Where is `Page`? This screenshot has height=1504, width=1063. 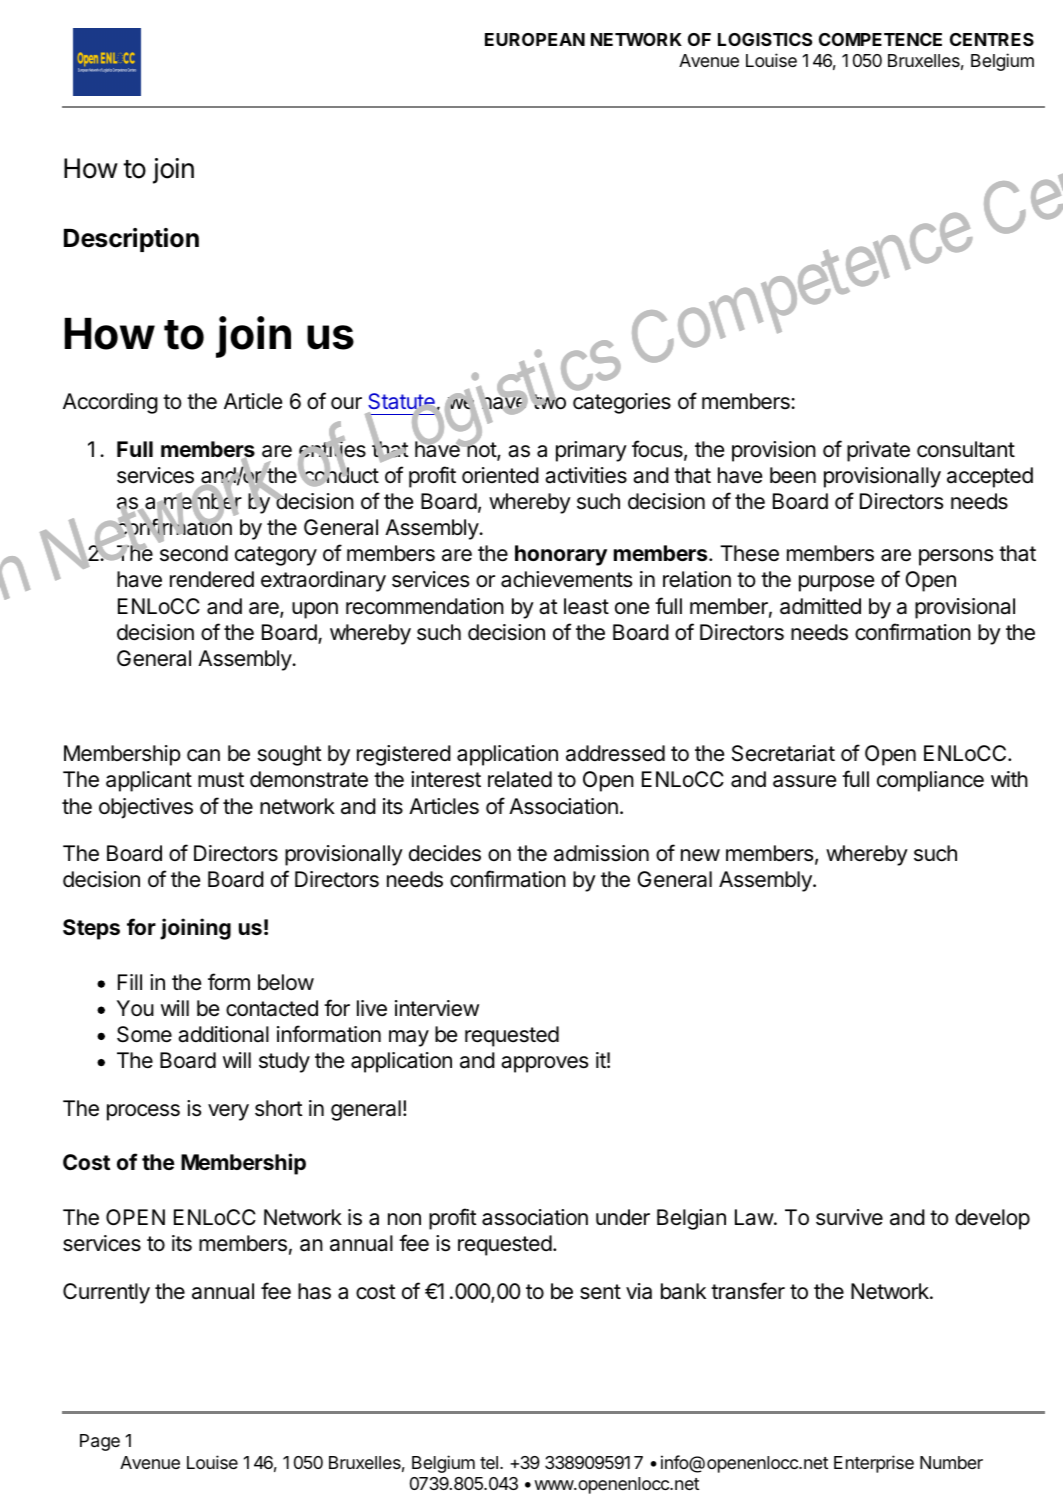 Page is located at coordinates (100, 1442).
